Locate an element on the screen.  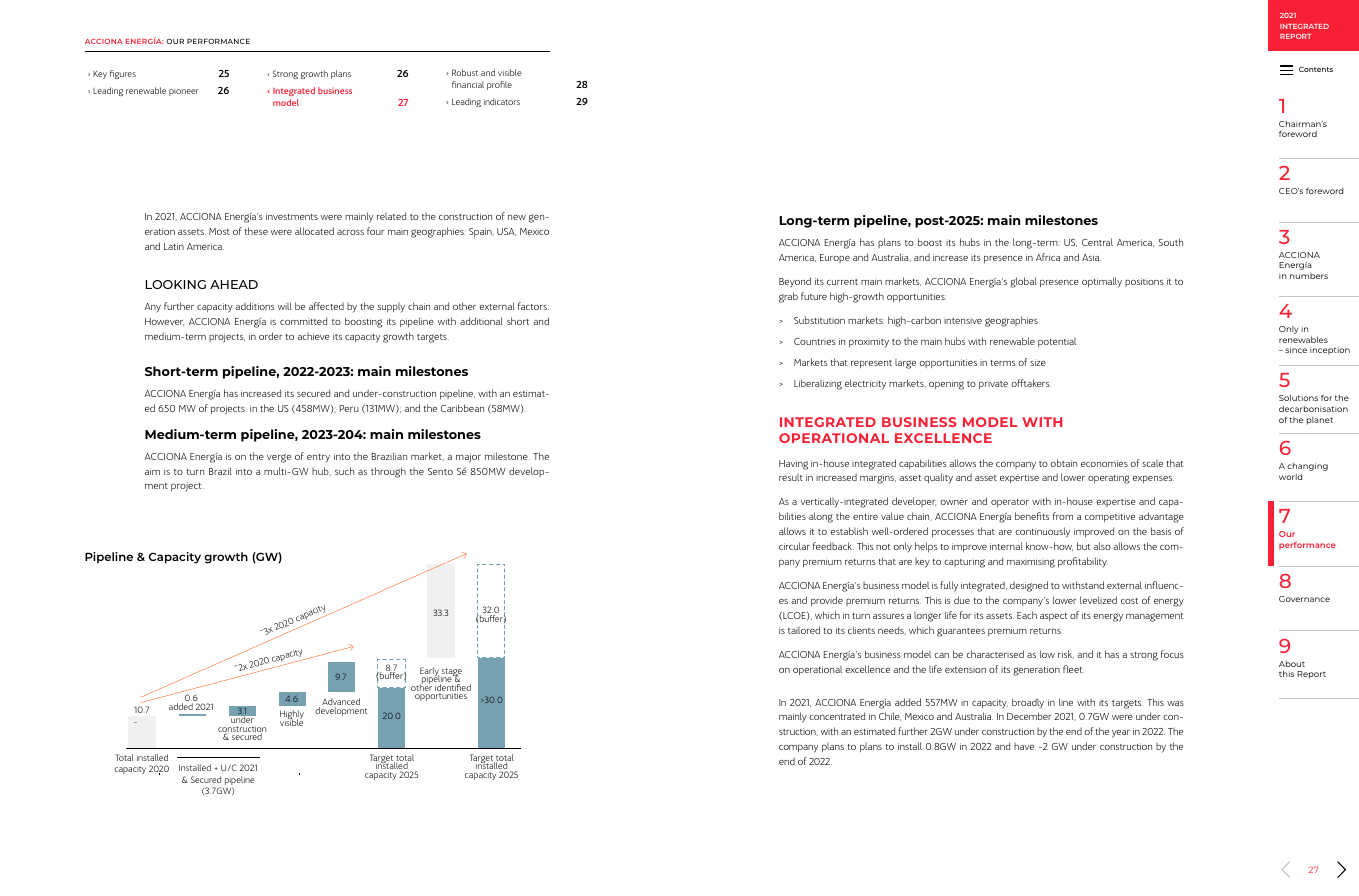
positions is located at coordinates (1144, 282).
